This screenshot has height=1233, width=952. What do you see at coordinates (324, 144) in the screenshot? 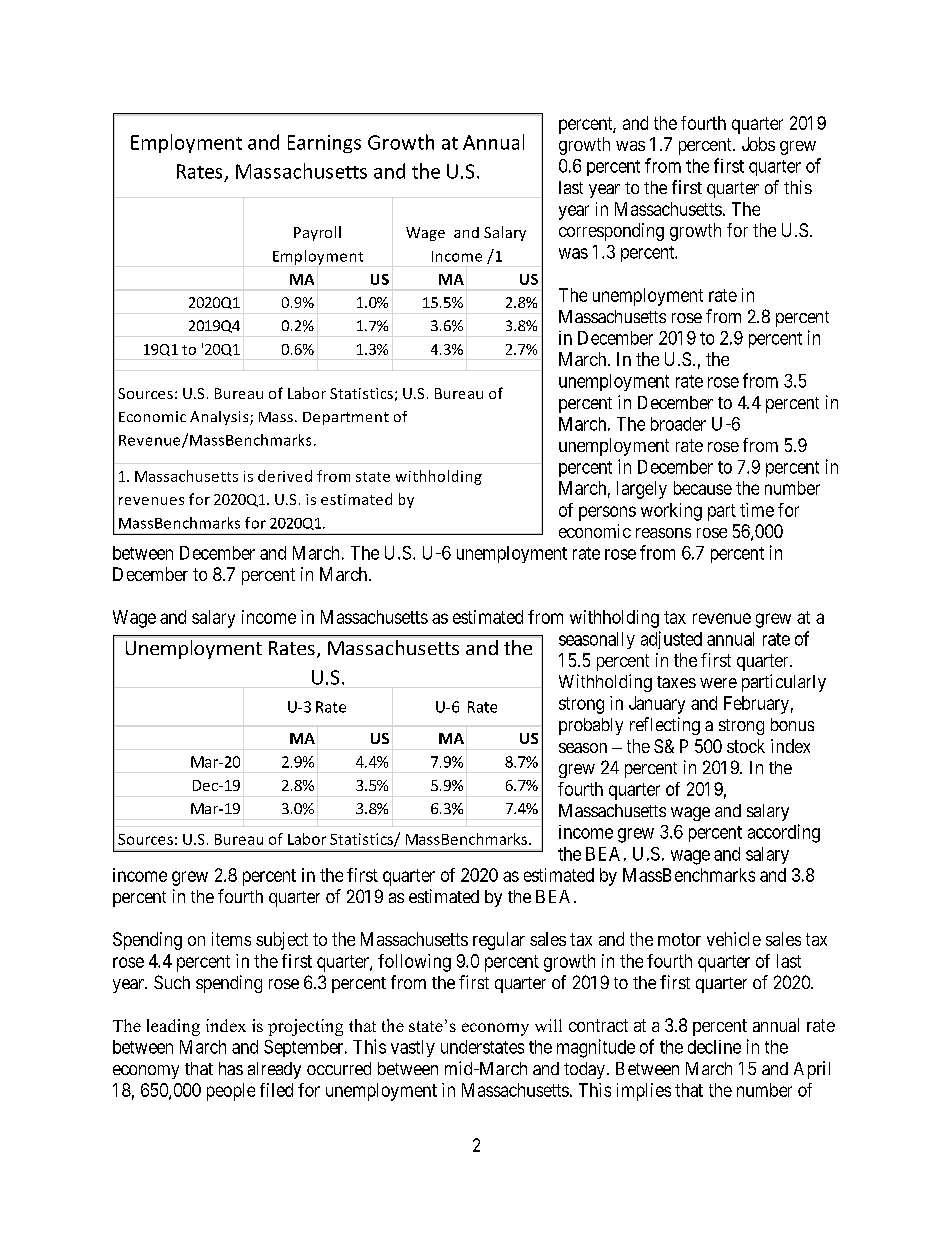
I see `Earnings` at bounding box center [324, 144].
